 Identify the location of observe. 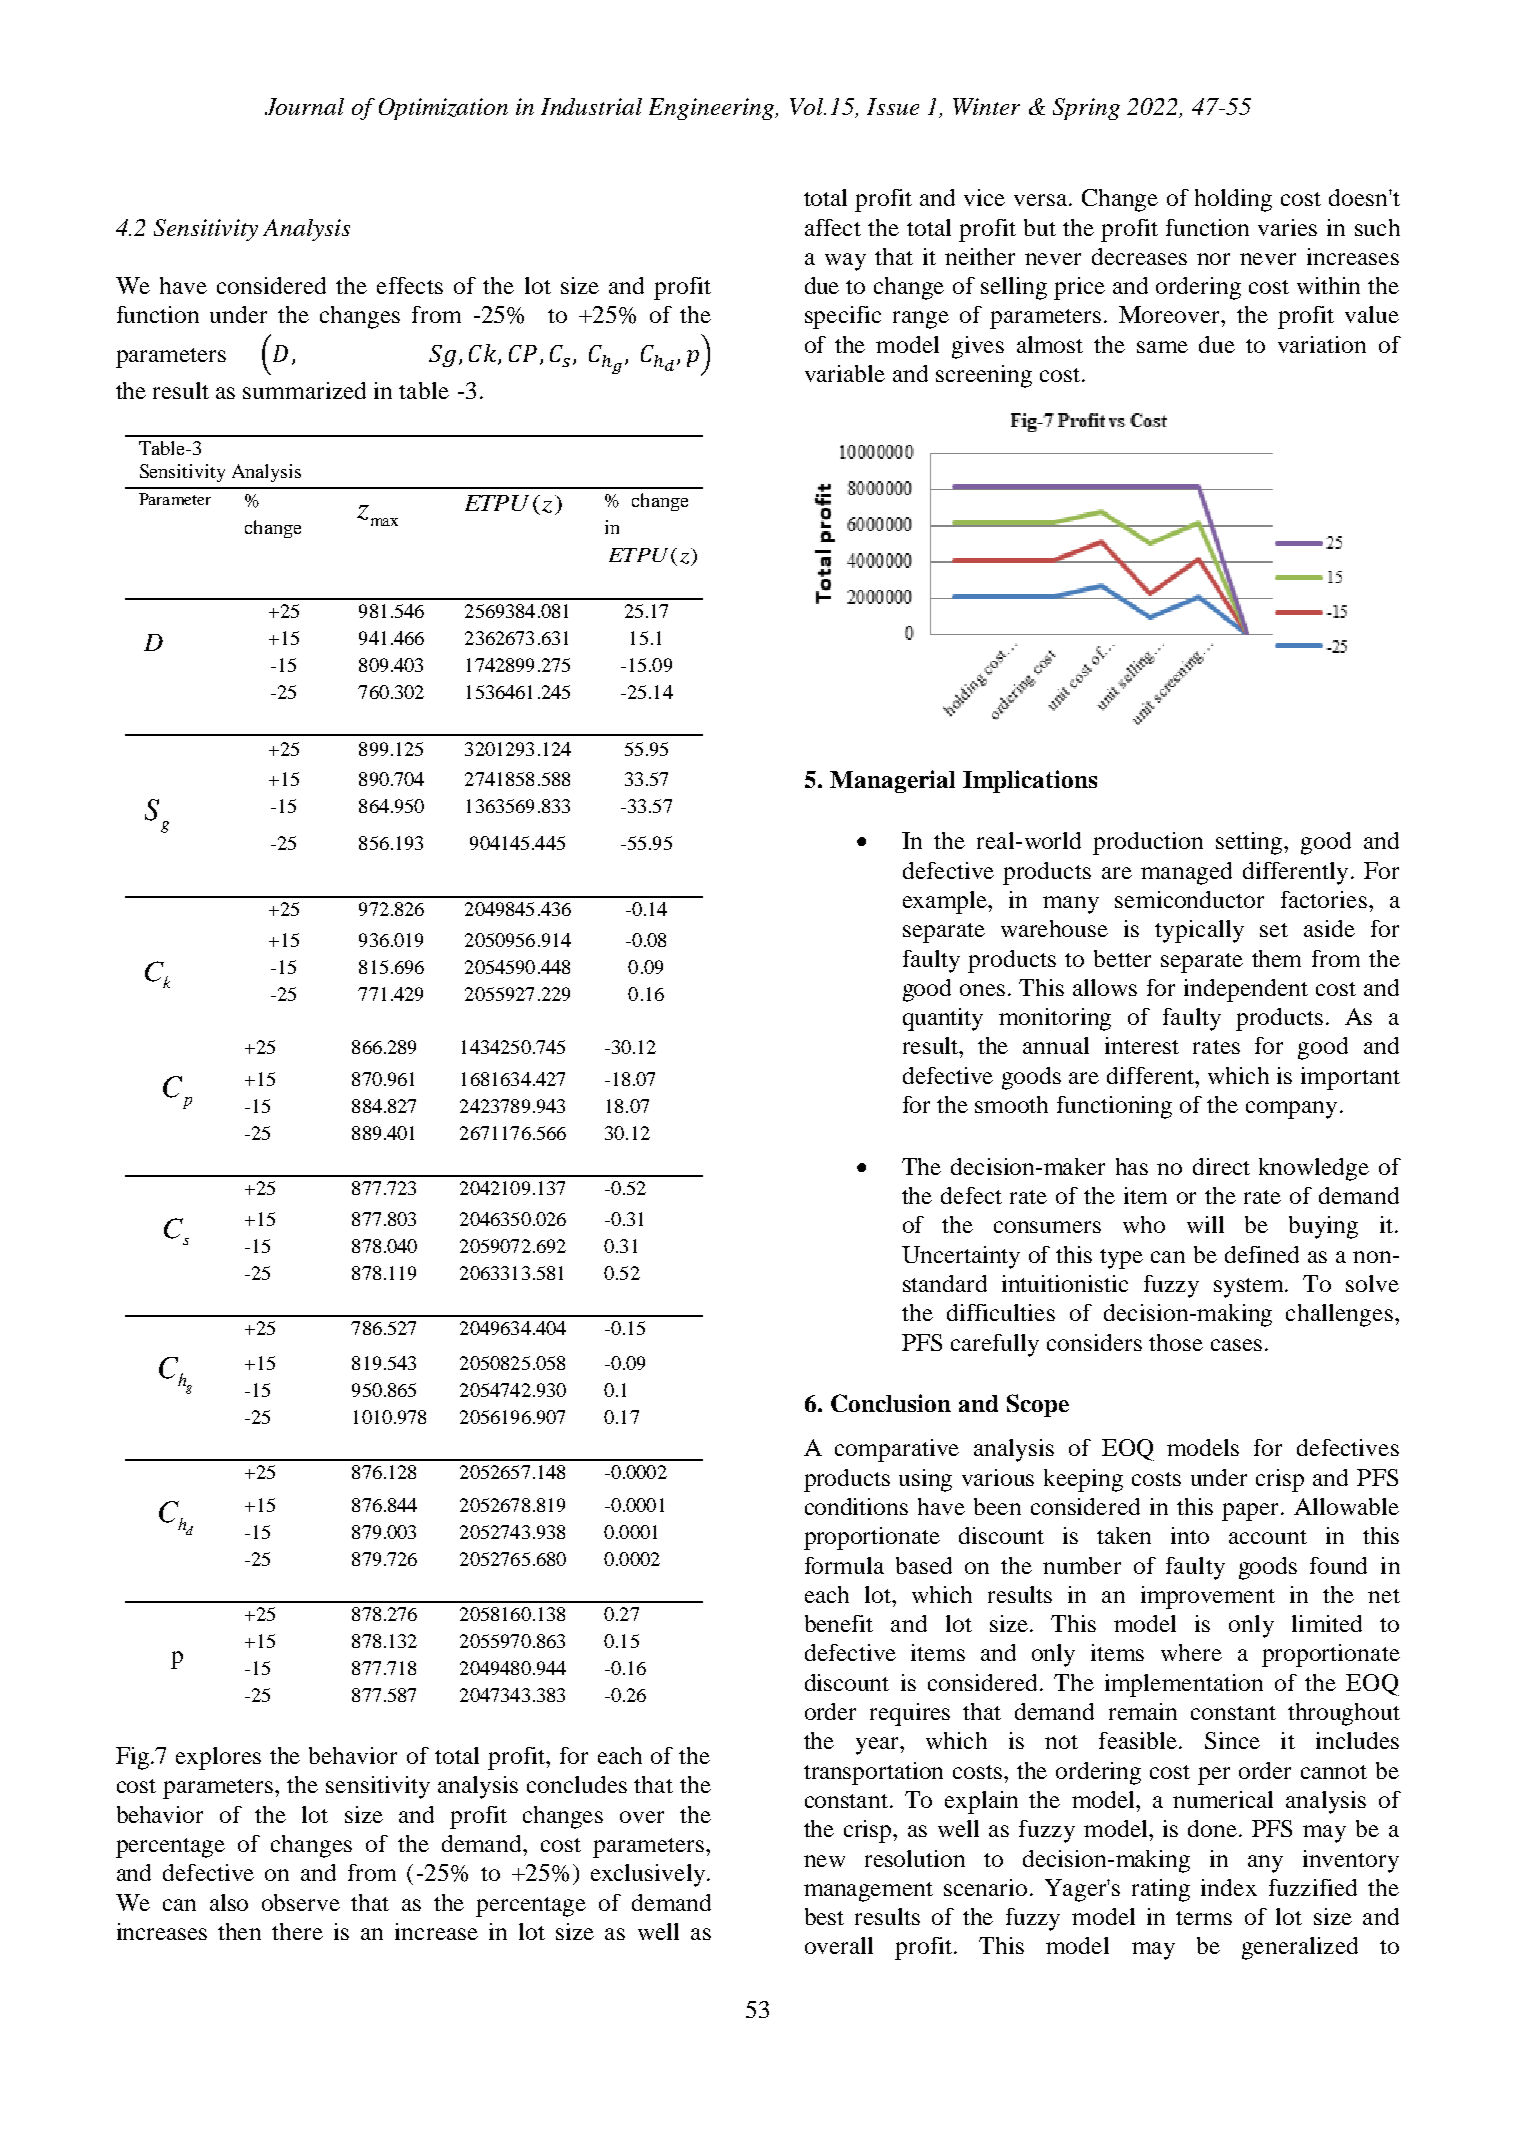
(301, 1902).
